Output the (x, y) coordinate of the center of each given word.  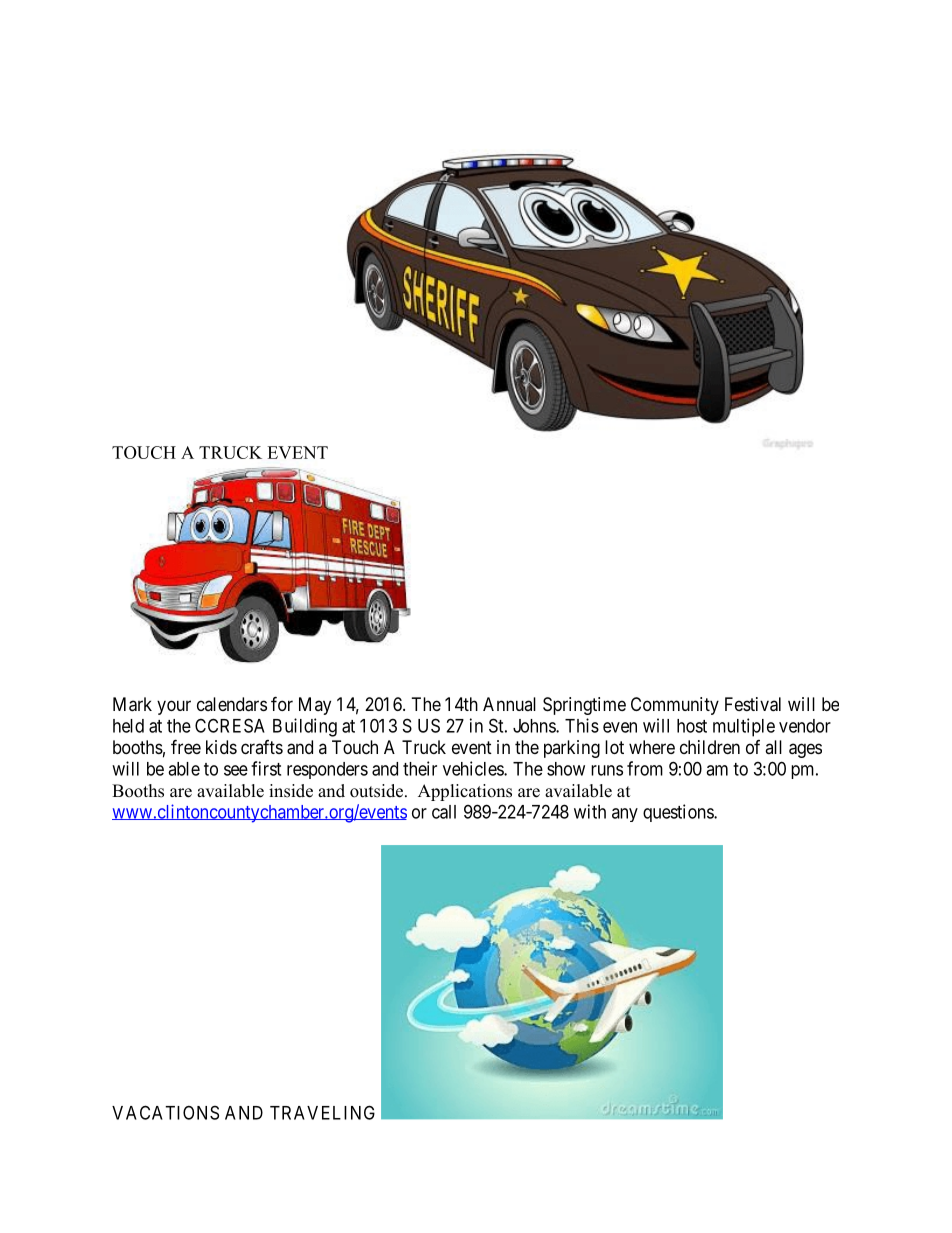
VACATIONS (165, 1112)
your (174, 707)
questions (679, 813)
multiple (744, 727)
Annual (509, 704)
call (444, 812)
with (590, 811)
